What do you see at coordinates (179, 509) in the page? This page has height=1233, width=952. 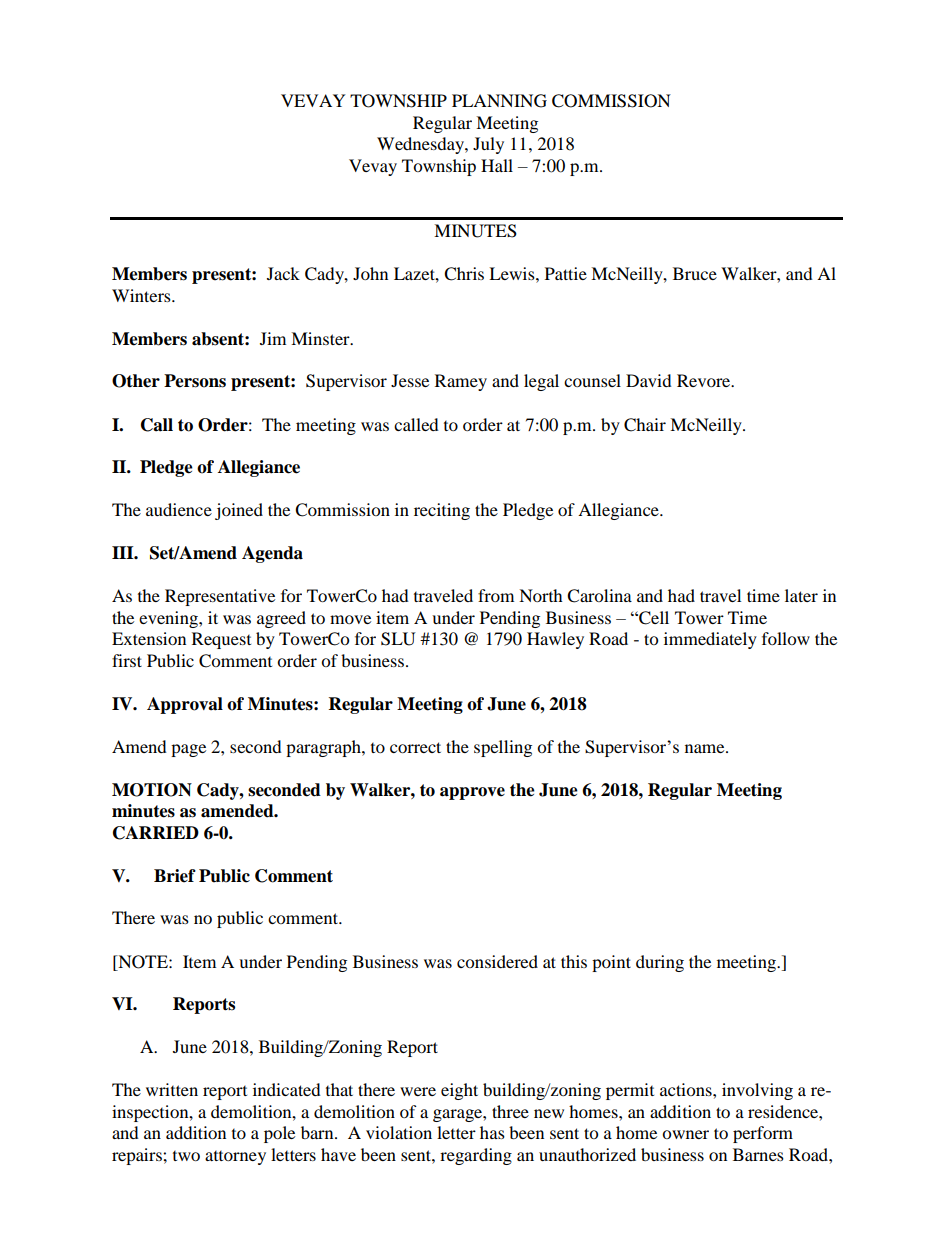 I see `audience` at bounding box center [179, 509].
